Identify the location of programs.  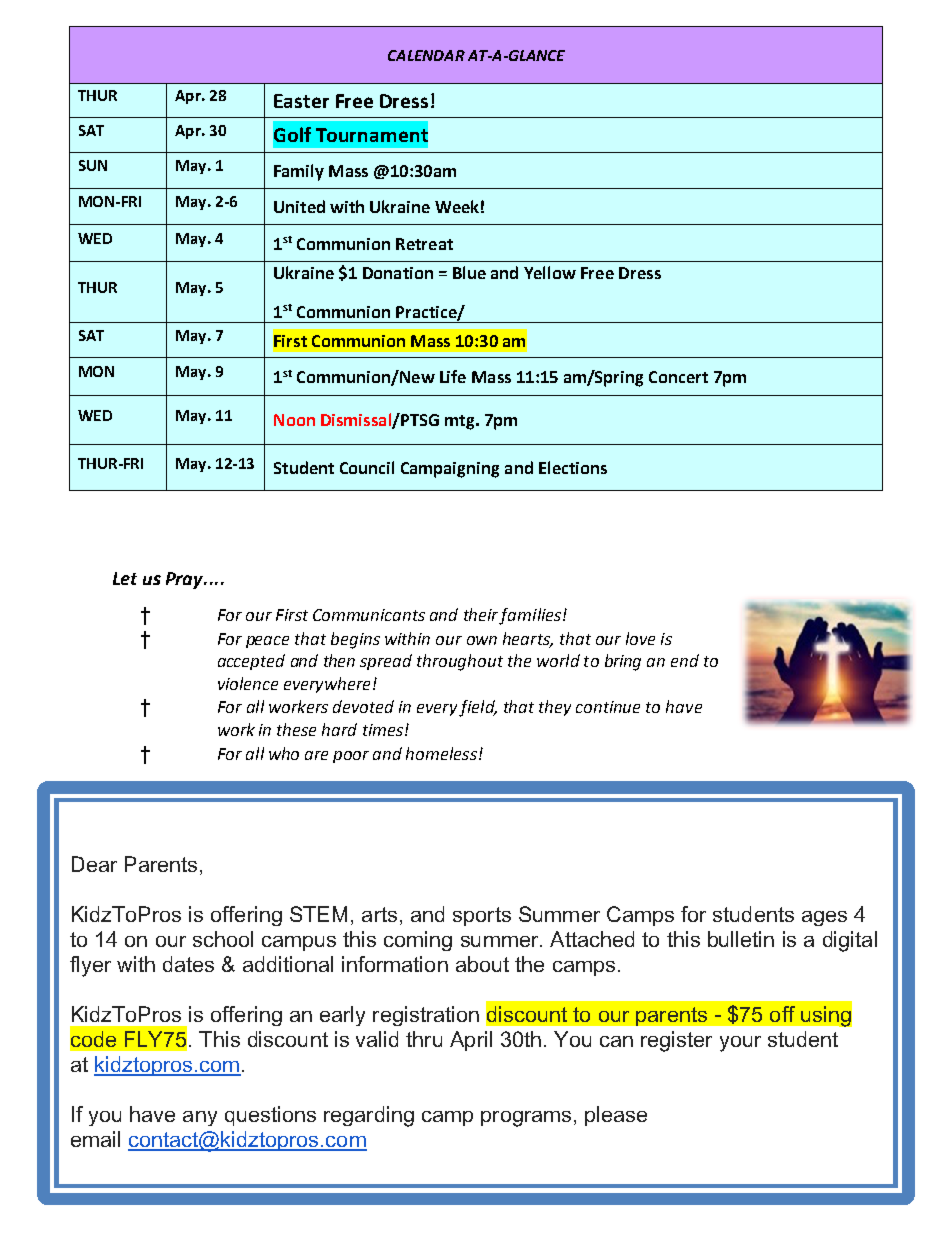
(526, 1119).
